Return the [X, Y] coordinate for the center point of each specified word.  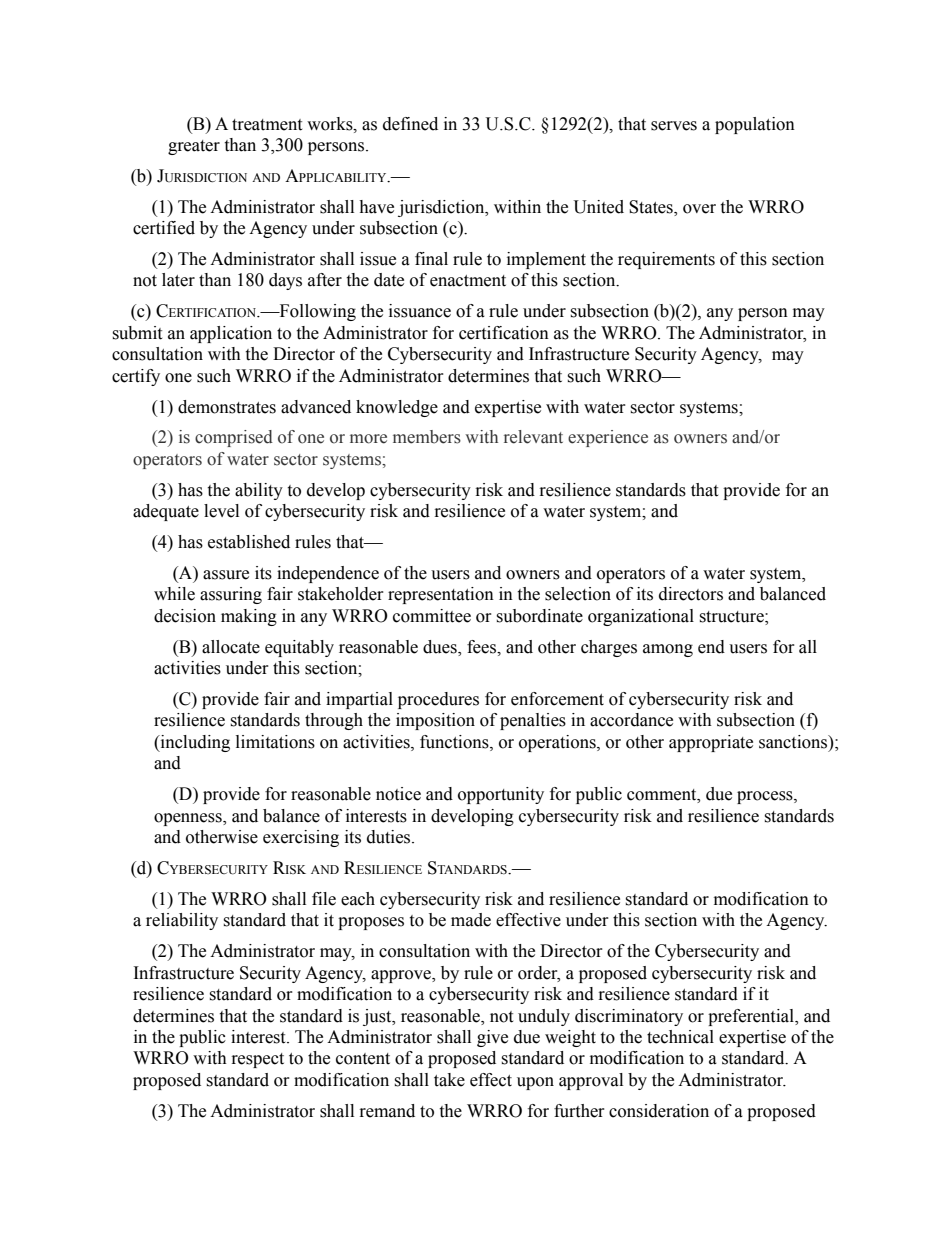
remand [387, 1111]
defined [410, 124]
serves [674, 126]
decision [185, 616]
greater [194, 147]
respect [258, 1060]
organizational [641, 617]
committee [432, 616]
